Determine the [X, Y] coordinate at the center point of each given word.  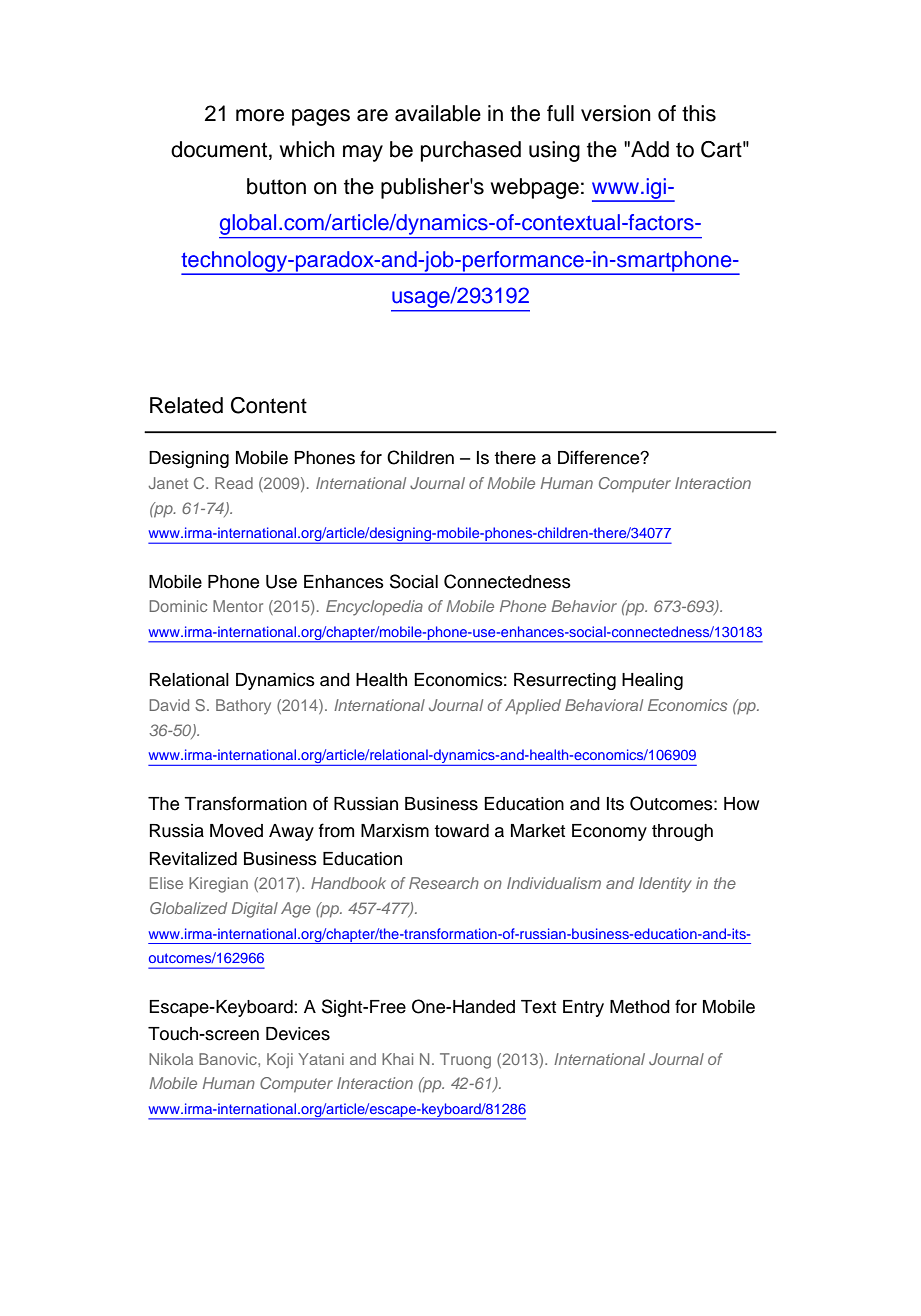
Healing [652, 681]
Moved [236, 831]
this [699, 113]
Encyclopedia [374, 608]
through [682, 832]
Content [269, 405]
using [554, 151]
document [219, 149]
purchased [471, 151]
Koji [280, 1060]
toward [461, 831]
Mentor [238, 606]
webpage [535, 188]
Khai [397, 1059]
